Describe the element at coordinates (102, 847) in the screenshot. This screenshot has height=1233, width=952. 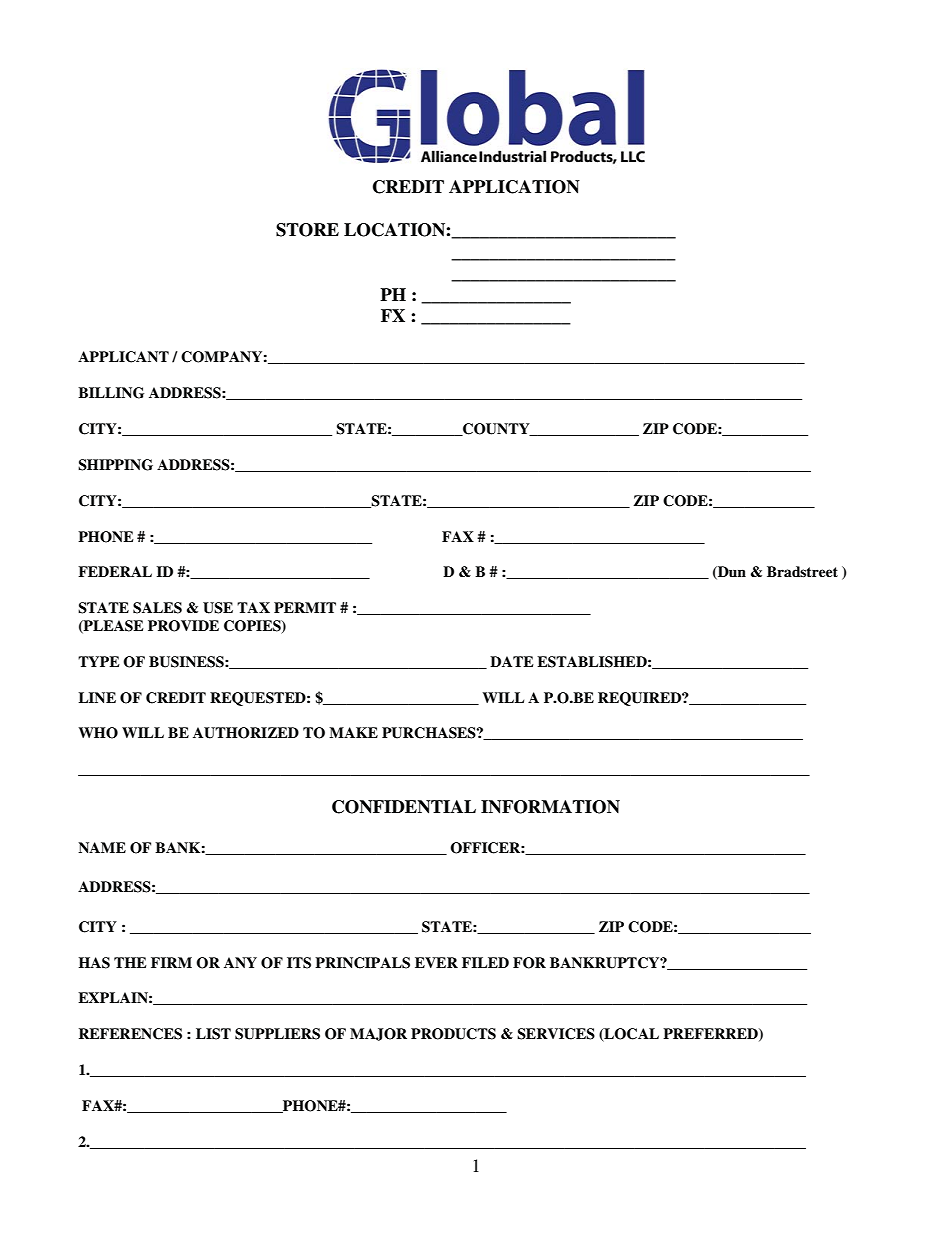
I see `NAME` at that location.
